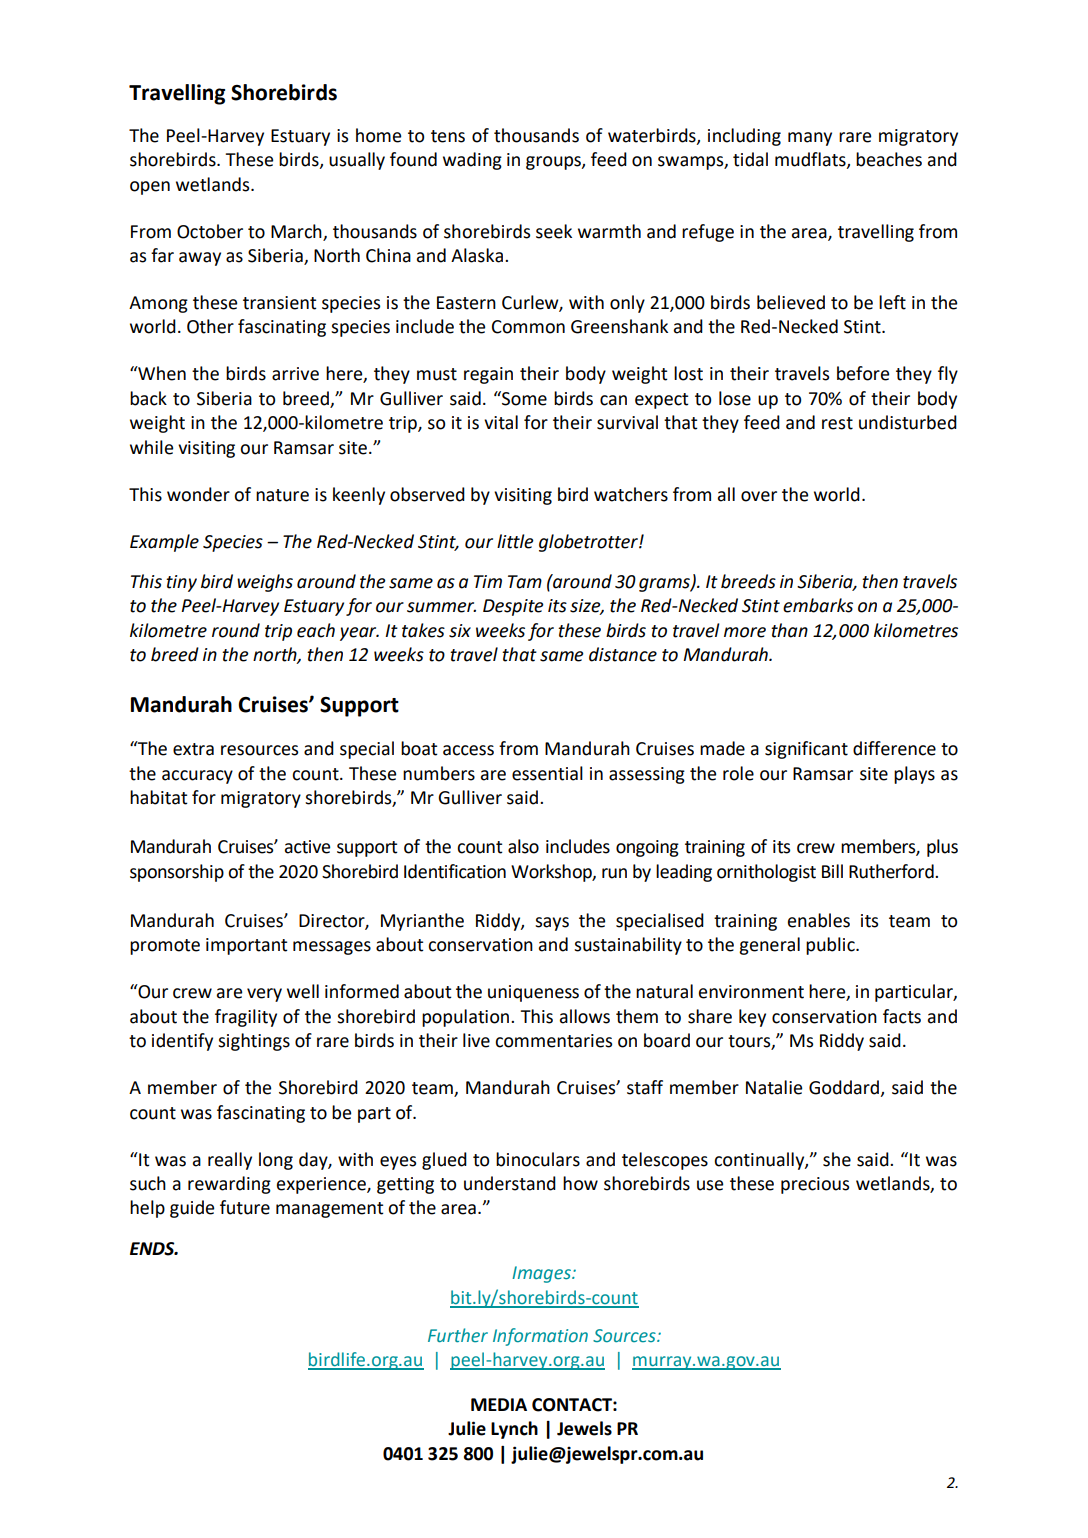 The image size is (1088, 1538). What do you see at coordinates (458, 1335) in the screenshot?
I see `Further` at bounding box center [458, 1335].
